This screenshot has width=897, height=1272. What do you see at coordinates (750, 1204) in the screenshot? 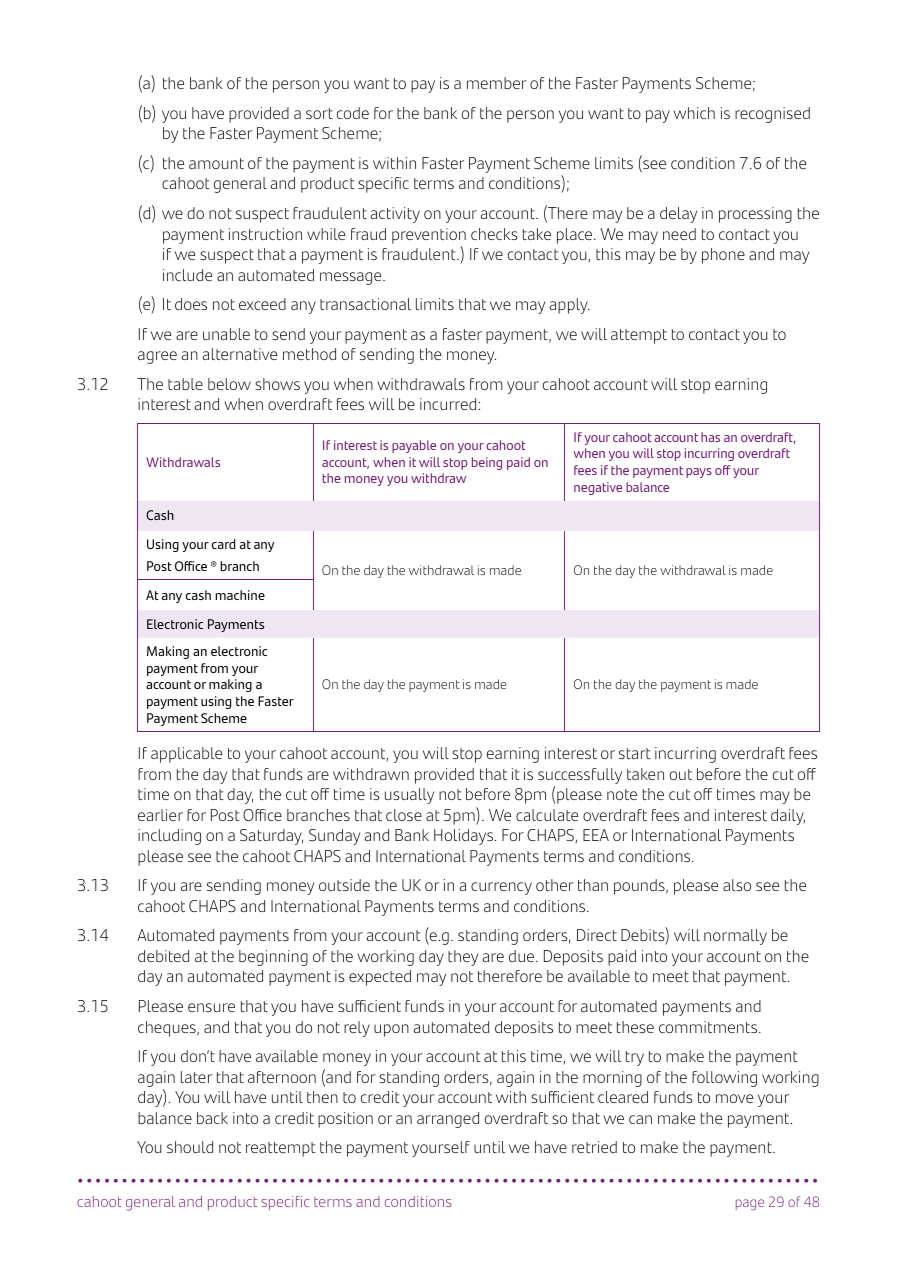
I see `page` at bounding box center [750, 1204].
